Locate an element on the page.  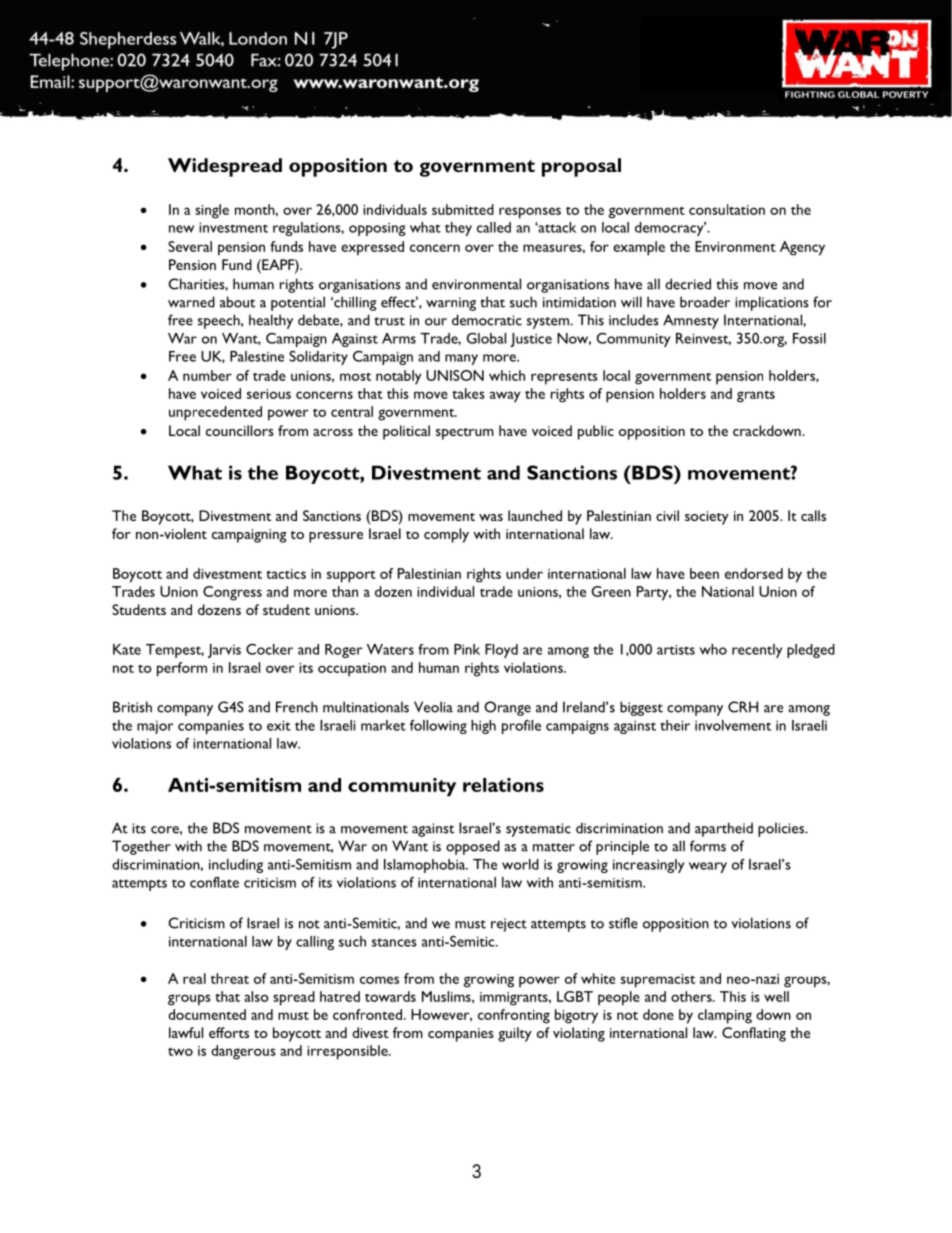
consultation is located at coordinates (727, 209).
